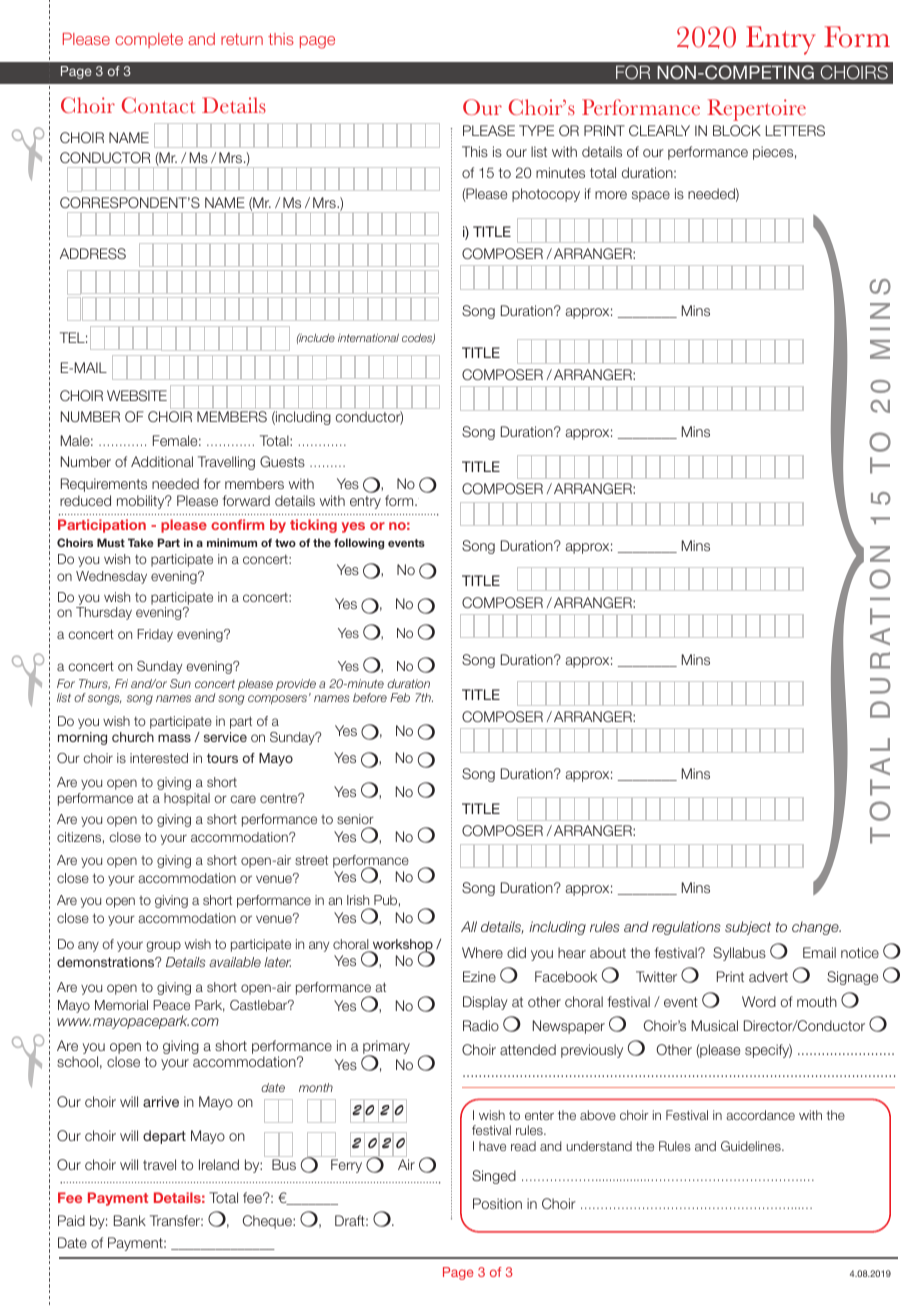 The height and width of the page is (1308, 924). What do you see at coordinates (163, 946) in the page?
I see `group` at bounding box center [163, 946].
